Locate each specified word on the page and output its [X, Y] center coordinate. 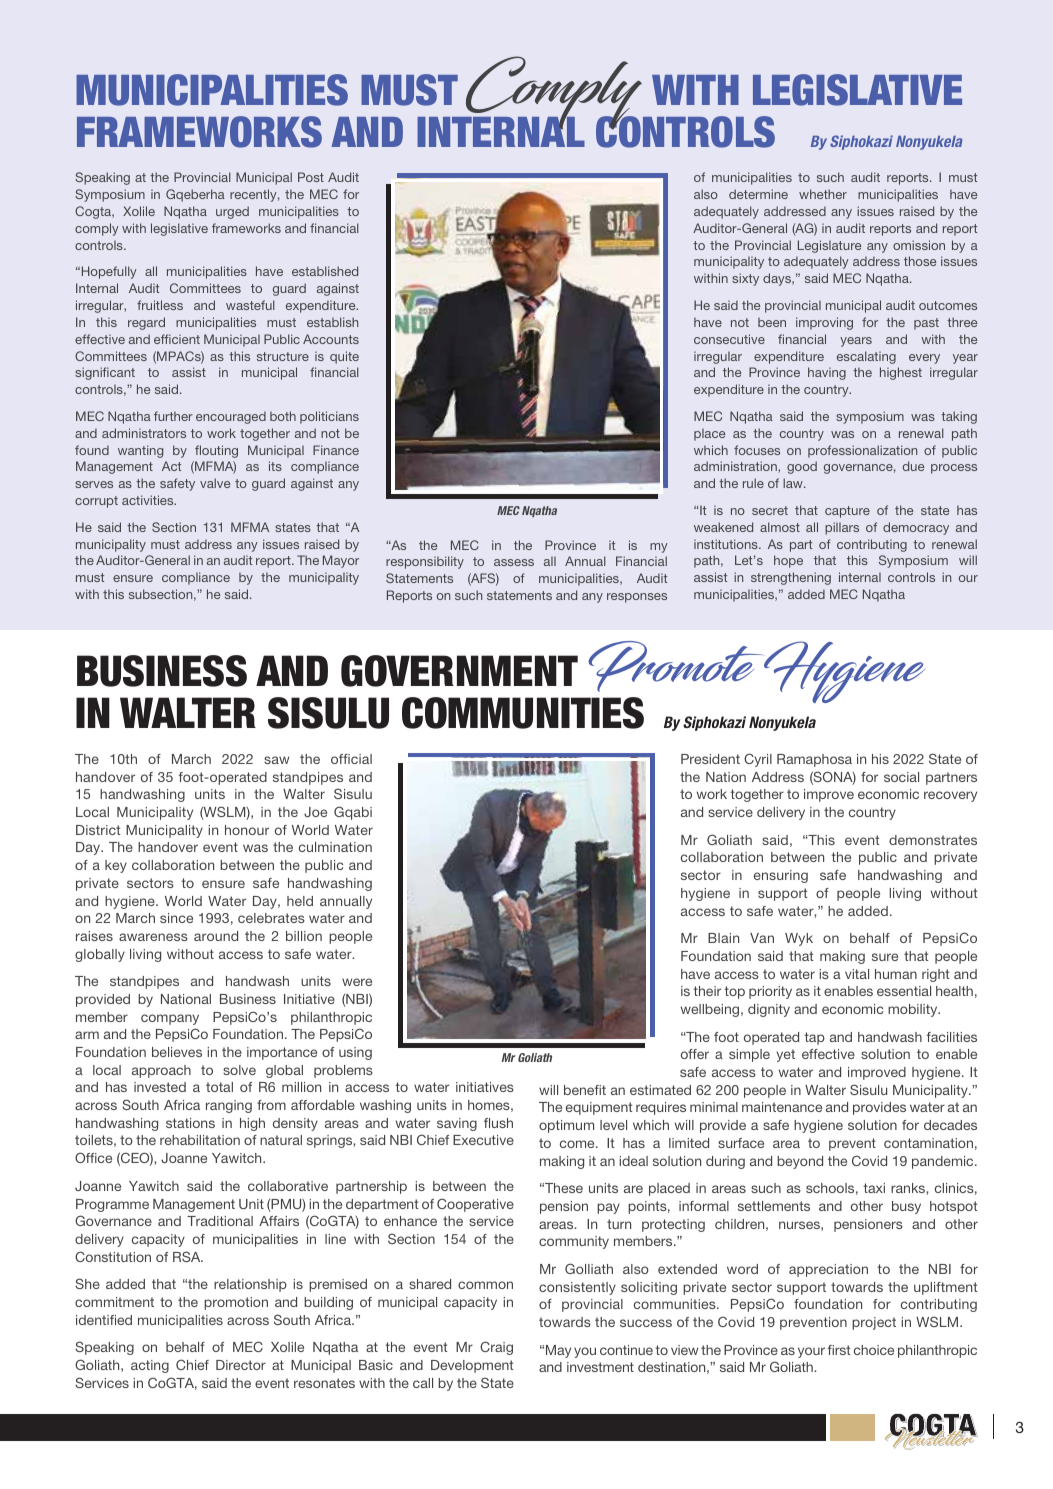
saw [276, 760]
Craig [496, 1348]
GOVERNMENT [459, 671]
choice [874, 1350]
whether [823, 194]
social [901, 777]
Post [311, 177]
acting [150, 1366]
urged [232, 212]
